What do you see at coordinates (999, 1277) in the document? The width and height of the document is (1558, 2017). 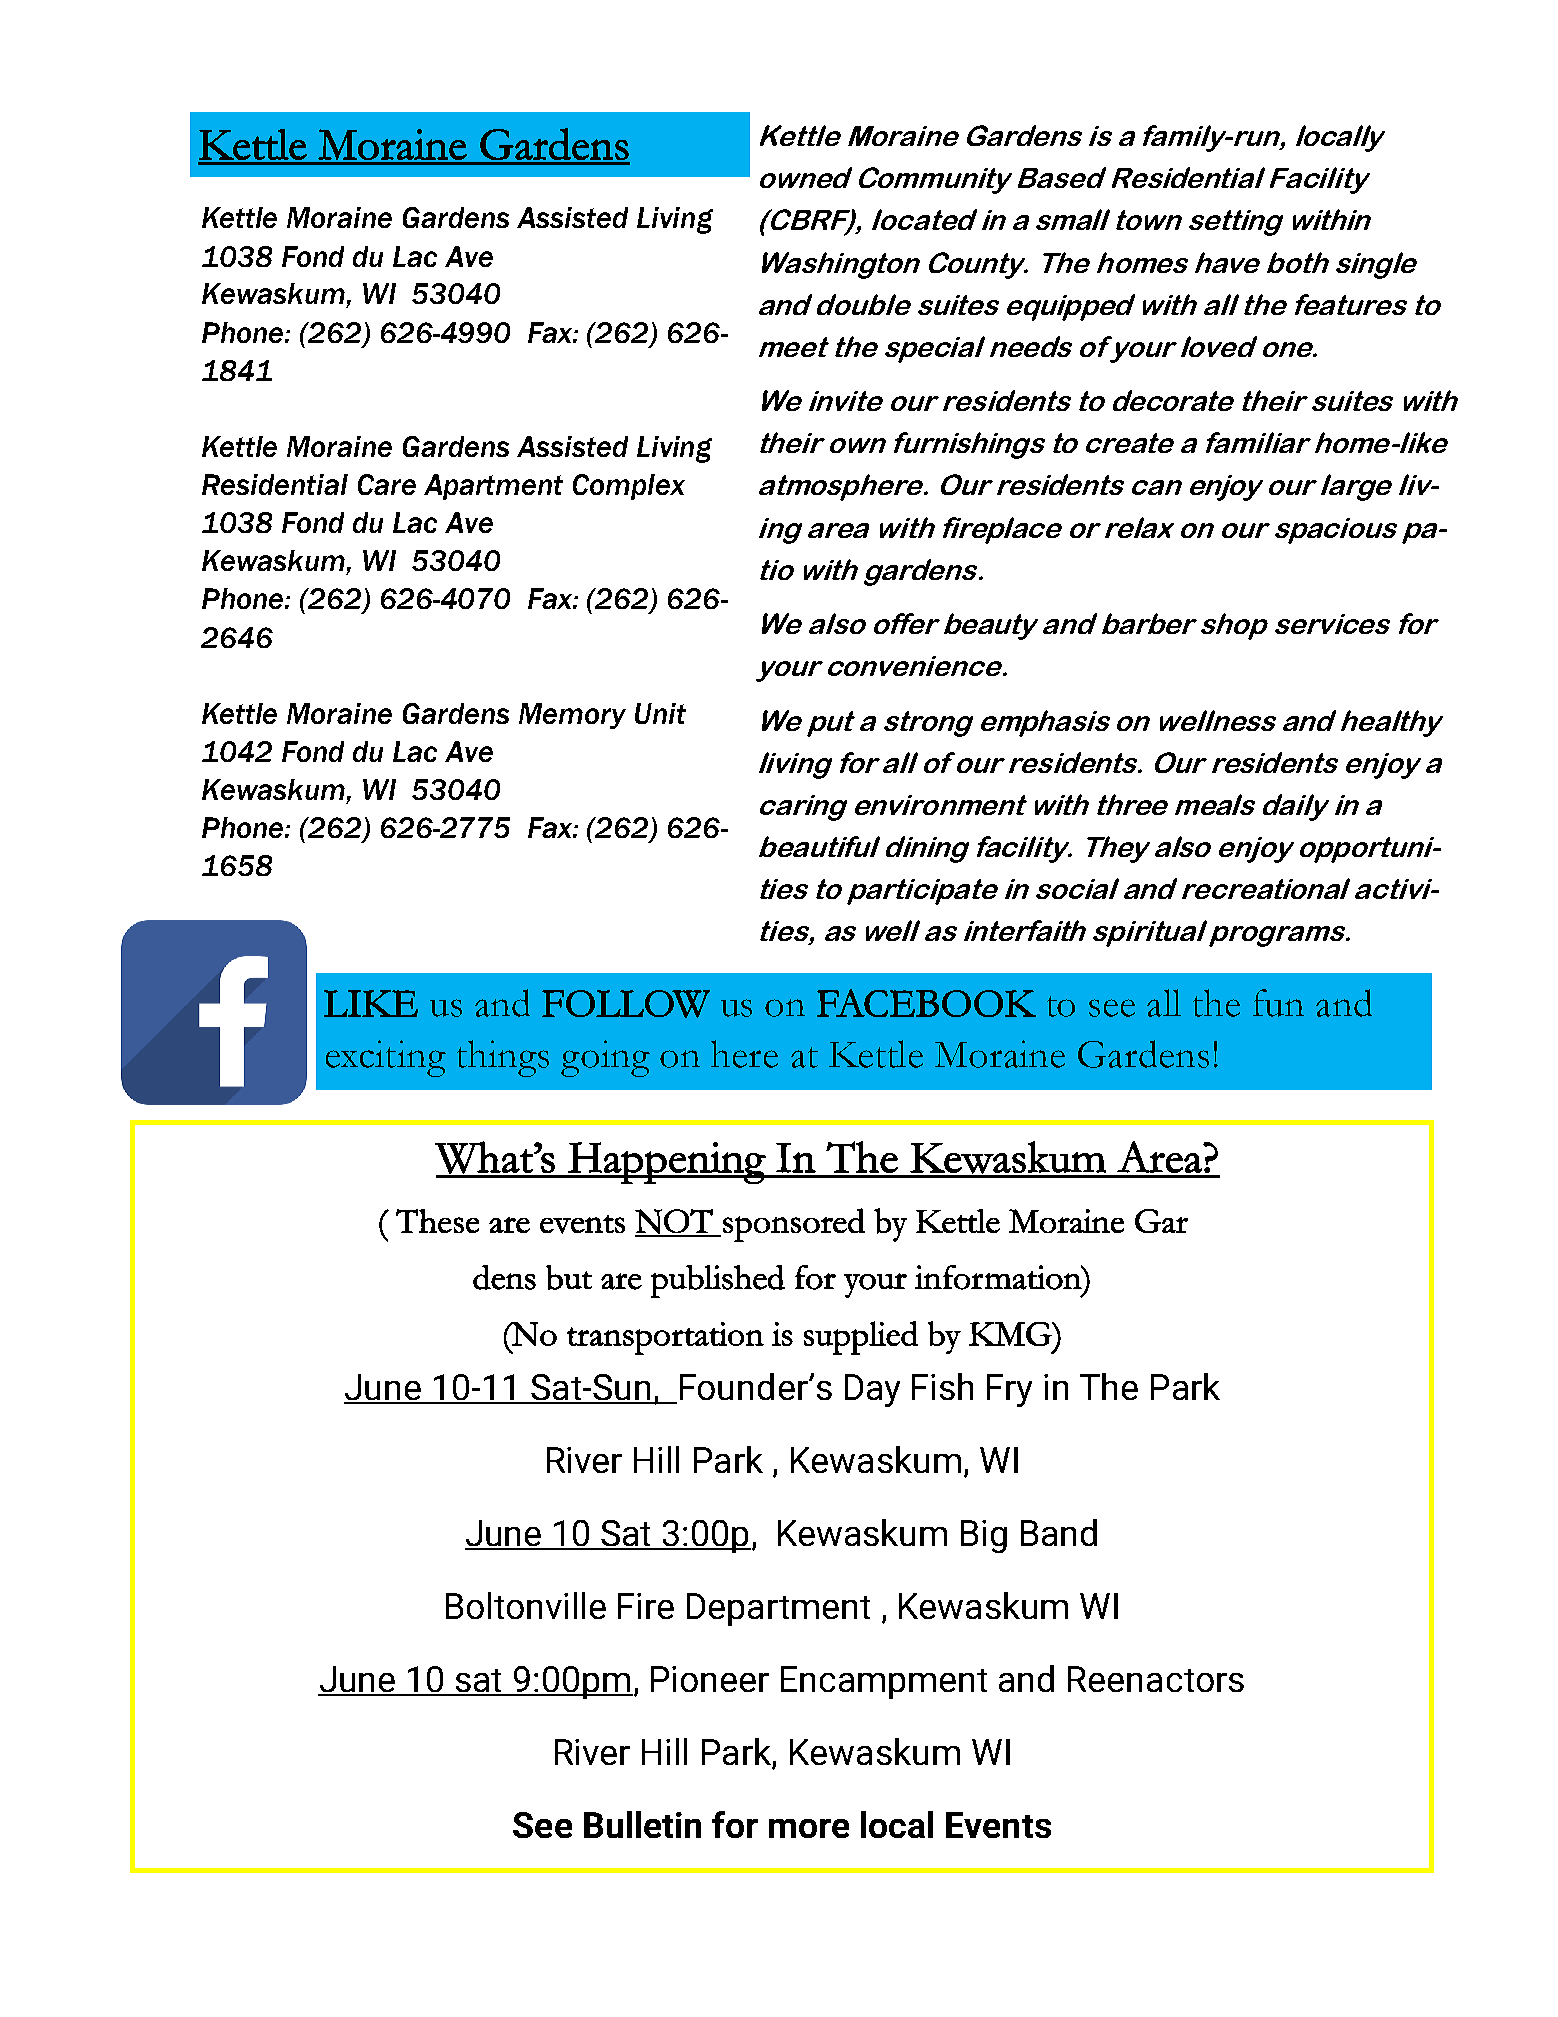 I see `information` at bounding box center [999, 1277].
